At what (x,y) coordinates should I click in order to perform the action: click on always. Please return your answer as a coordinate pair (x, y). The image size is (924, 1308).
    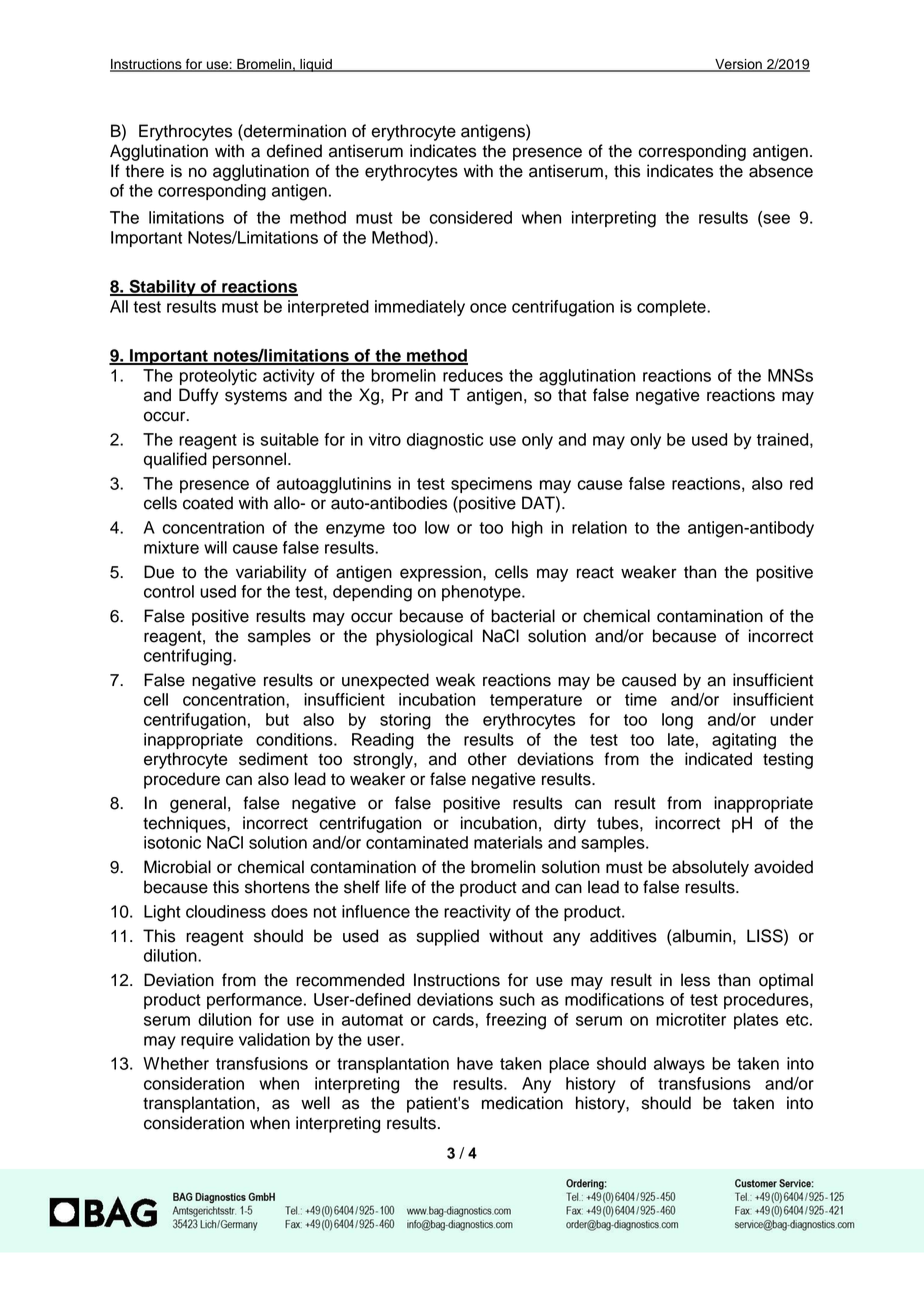
    Looking at the image, I should click on (679, 1065).
